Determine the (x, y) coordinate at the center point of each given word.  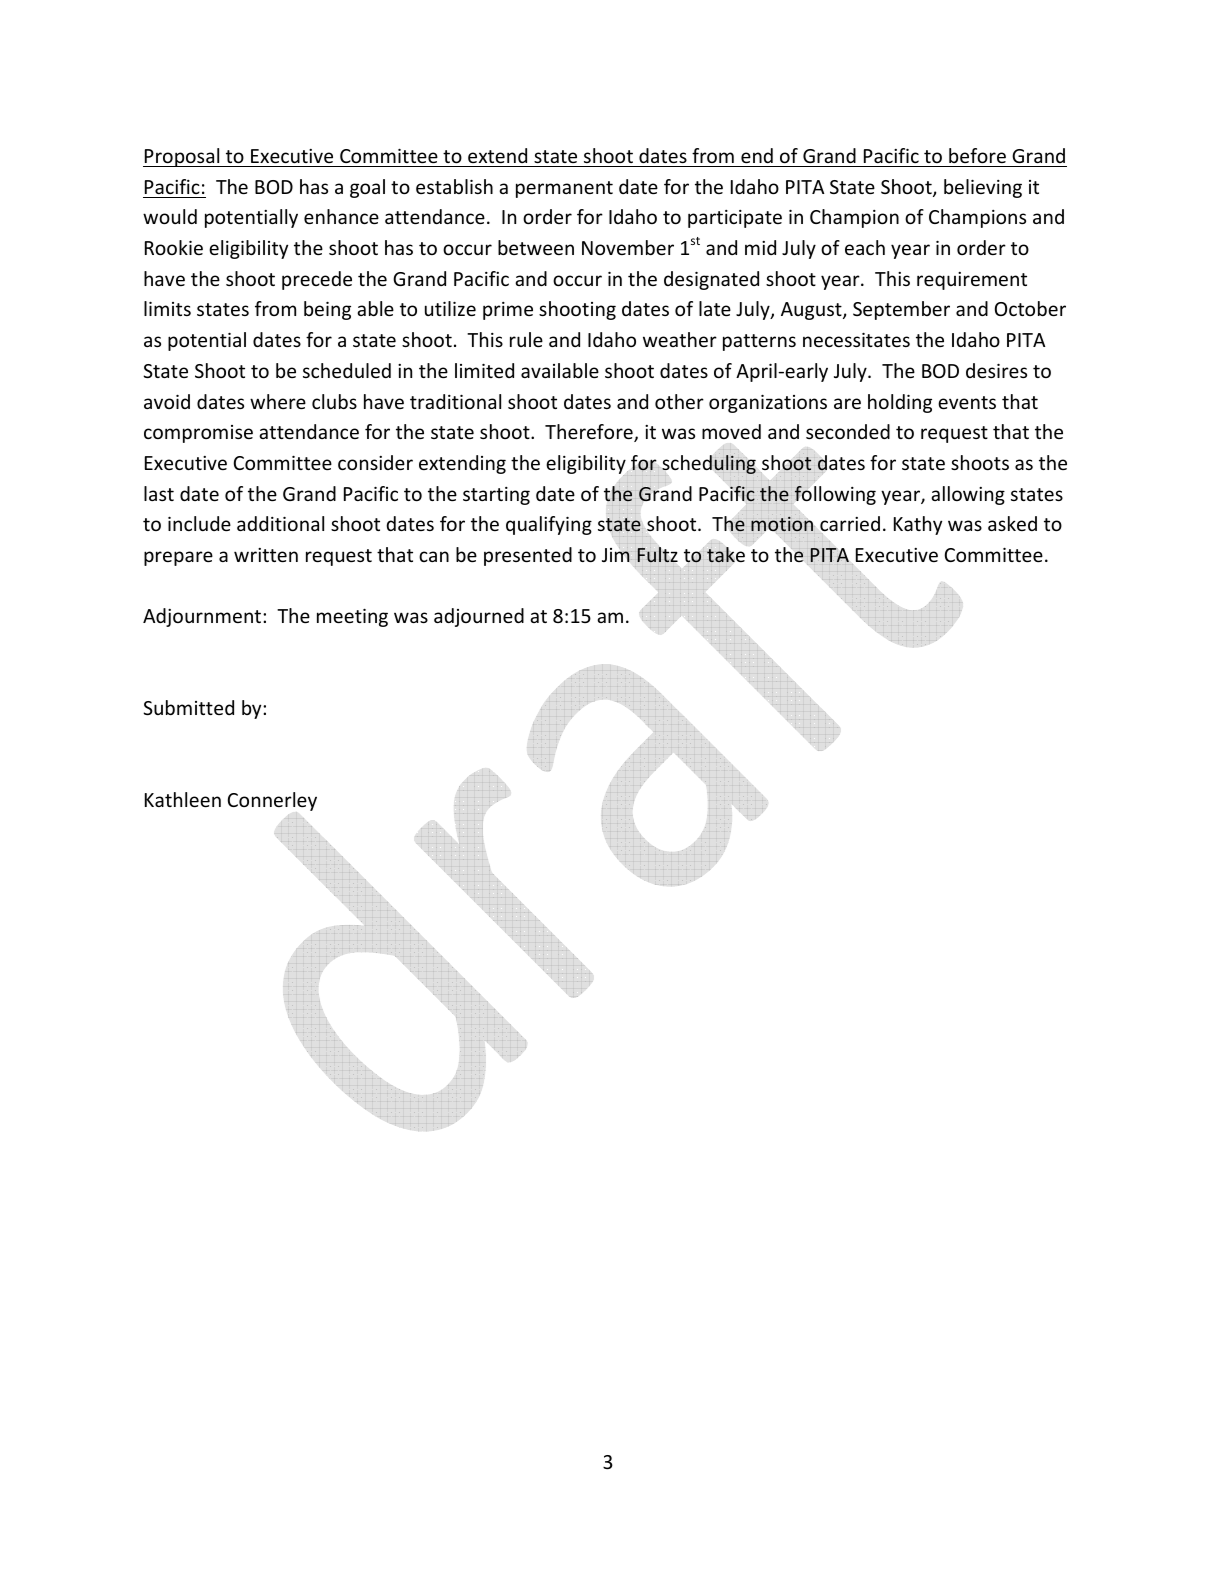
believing (983, 188)
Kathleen (183, 799)
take (726, 554)
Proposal (182, 157)
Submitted (188, 707)
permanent (564, 189)
